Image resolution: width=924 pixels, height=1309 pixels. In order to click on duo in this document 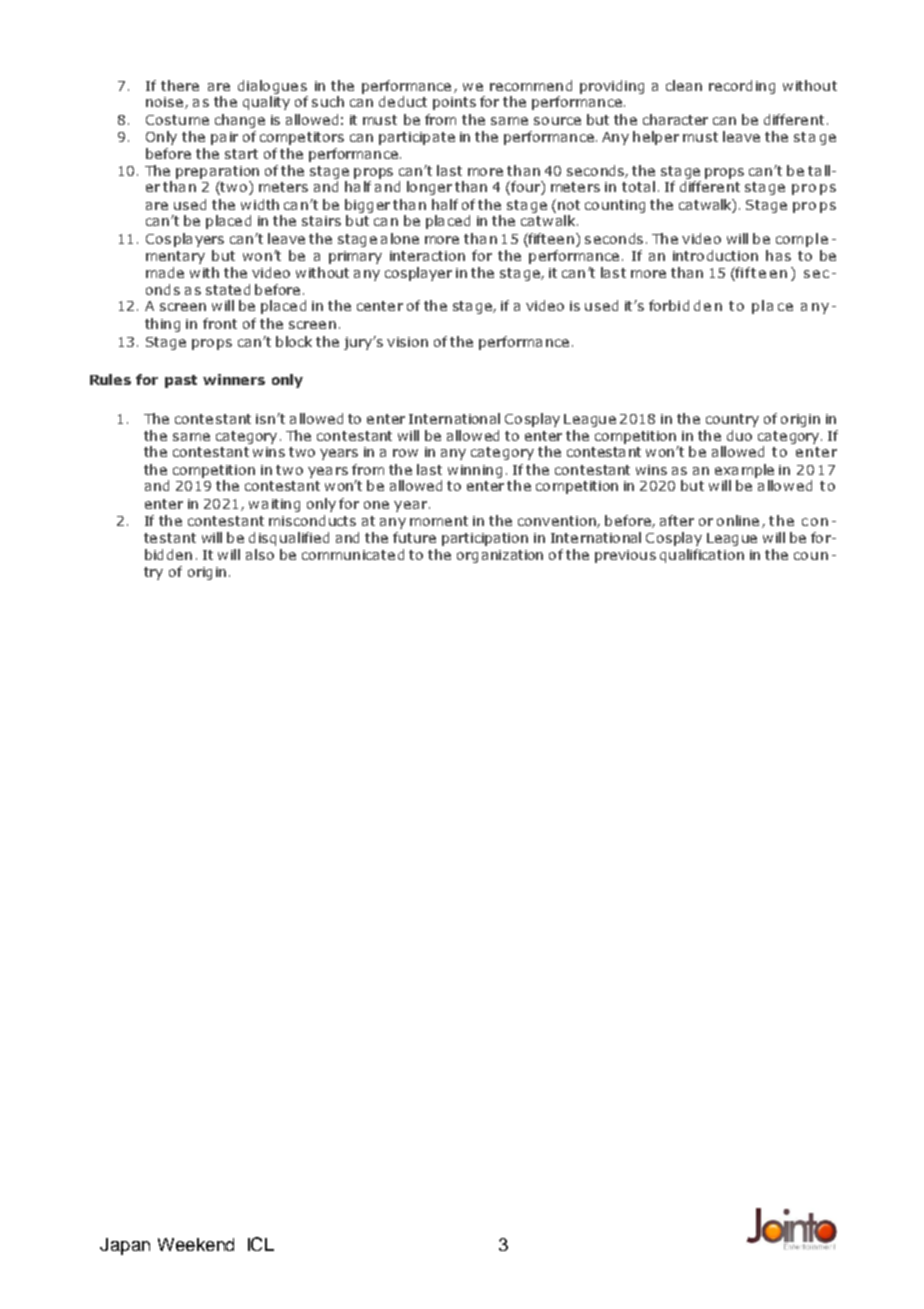, I will do `click(739, 435)`.
